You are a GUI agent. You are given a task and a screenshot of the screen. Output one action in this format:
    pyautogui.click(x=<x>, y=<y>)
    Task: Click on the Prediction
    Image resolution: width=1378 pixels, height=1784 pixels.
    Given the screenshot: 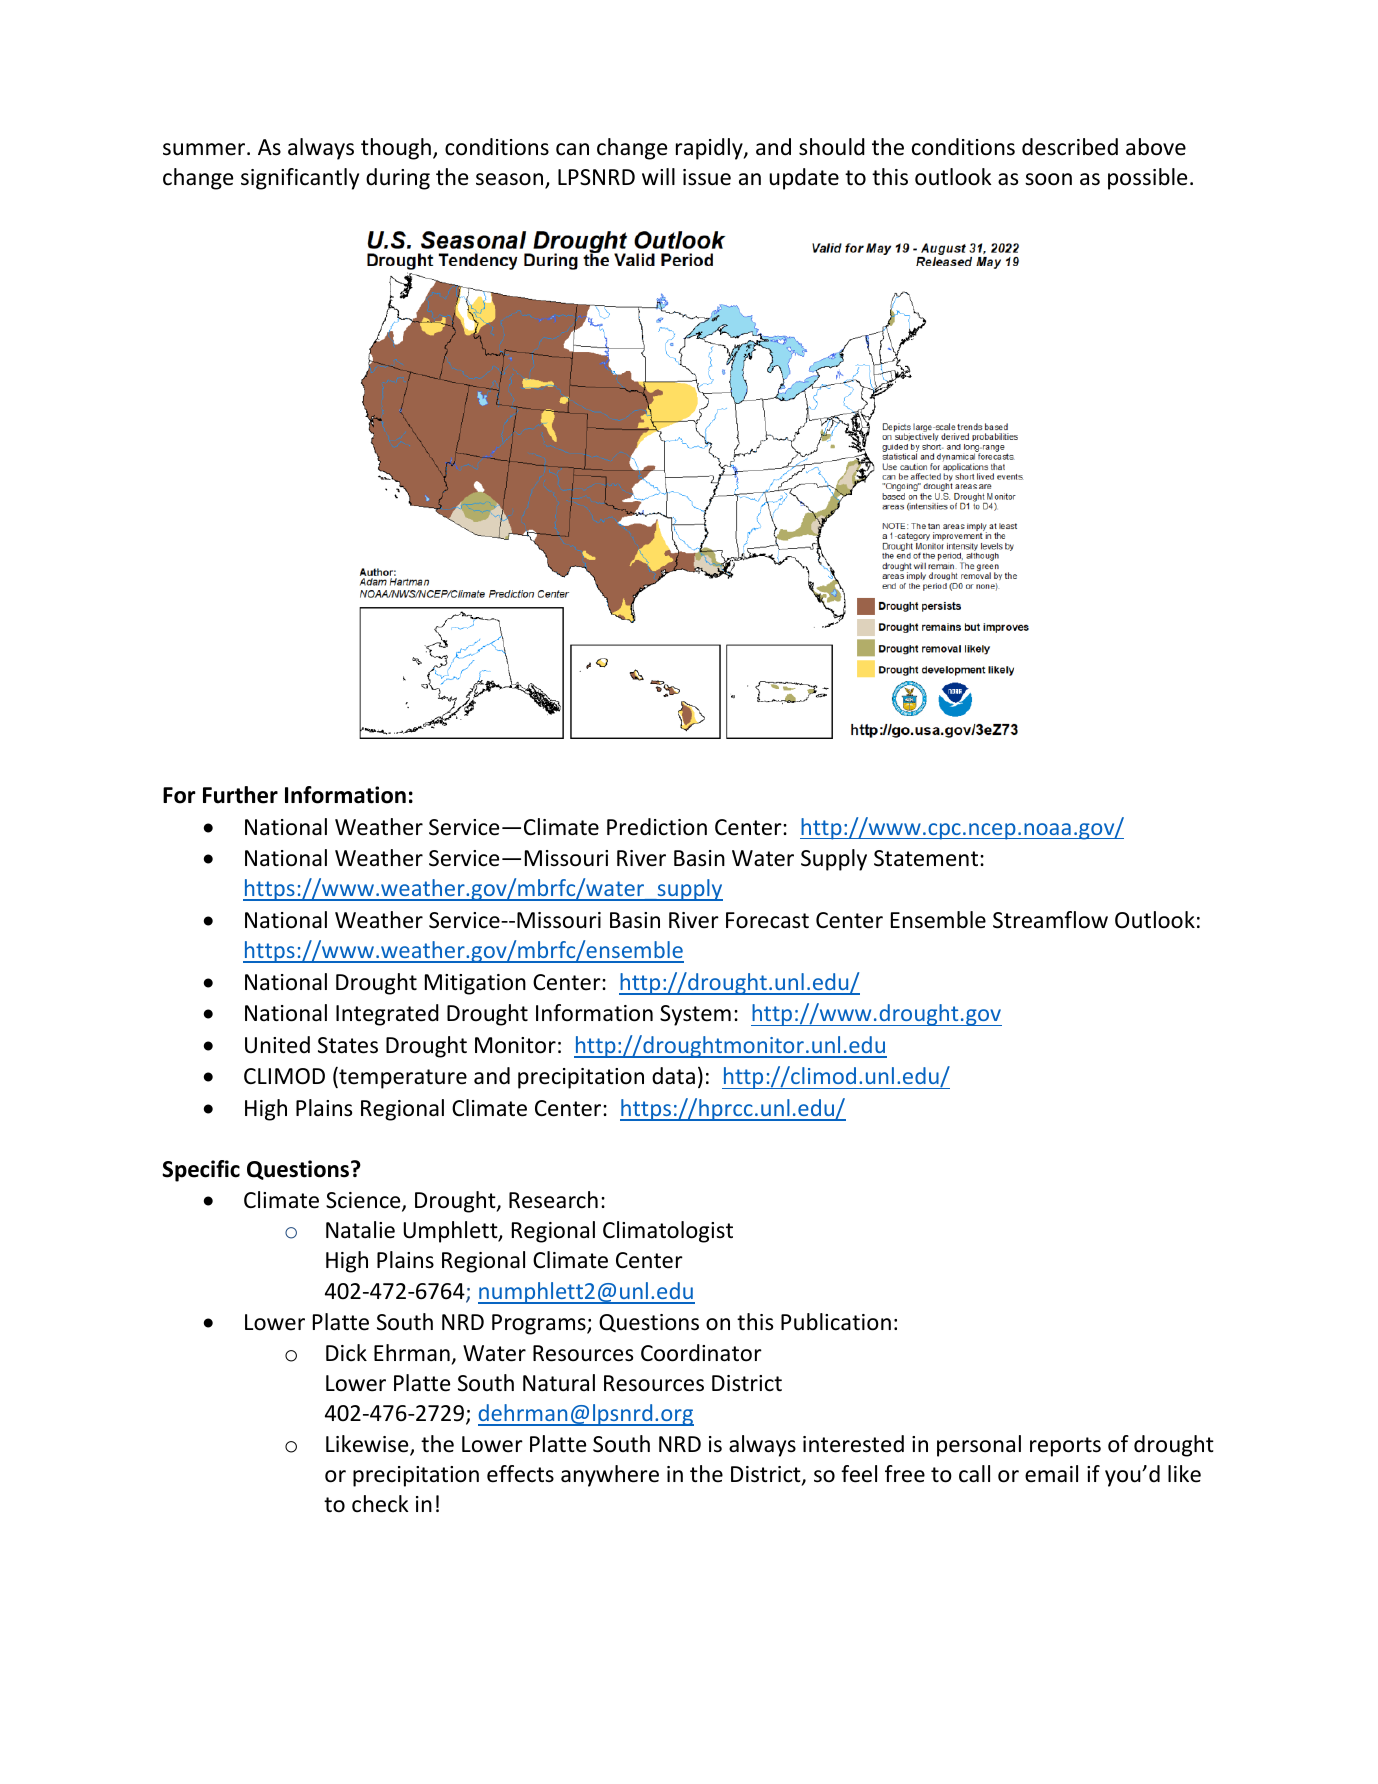 What is the action you would take?
    pyautogui.click(x=657, y=827)
